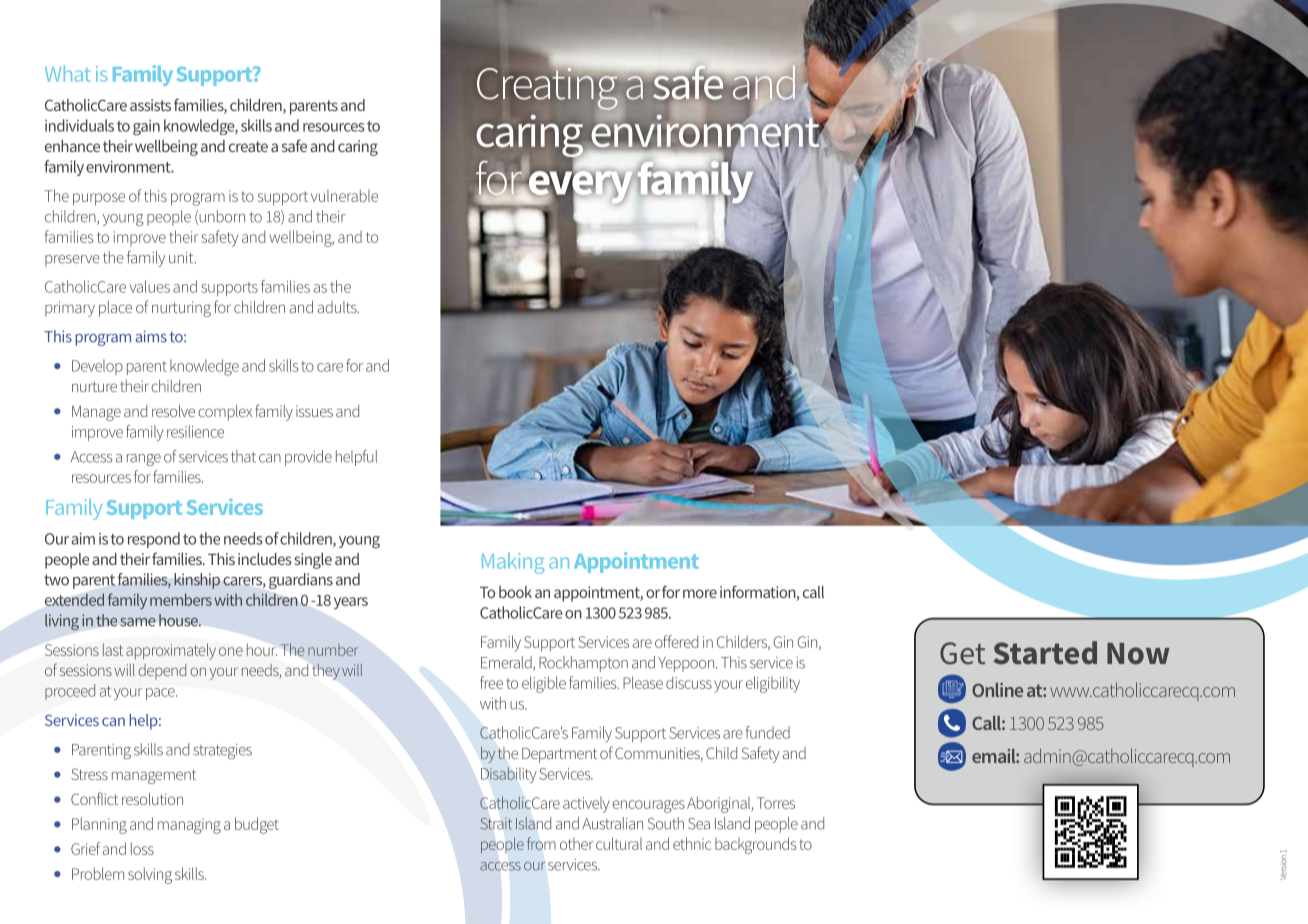 Image resolution: width=1308 pixels, height=924 pixels. What do you see at coordinates (756, 845) in the document?
I see `backgrounds` at bounding box center [756, 845].
